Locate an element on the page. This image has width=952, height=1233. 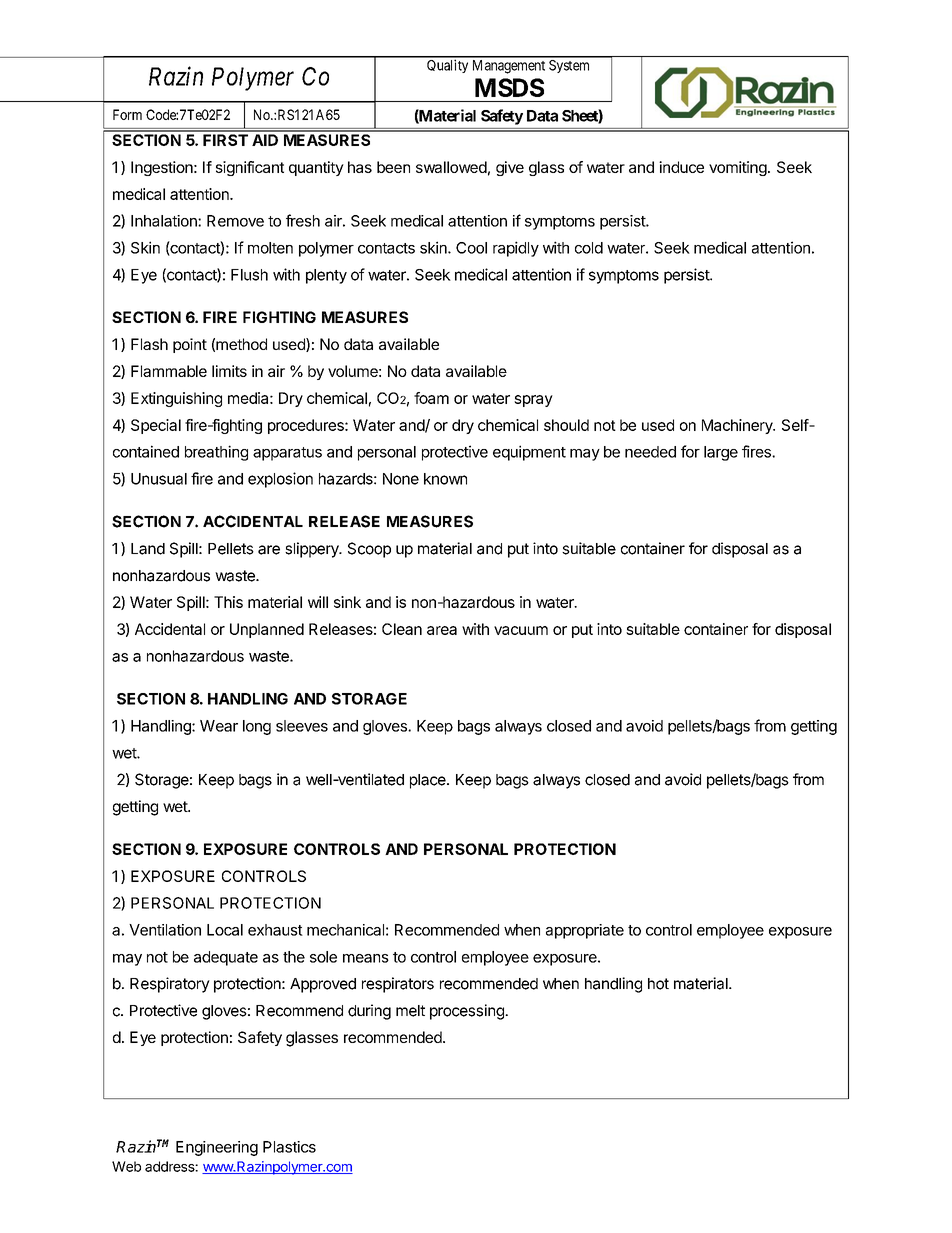
swallowed is located at coordinates (451, 167).
